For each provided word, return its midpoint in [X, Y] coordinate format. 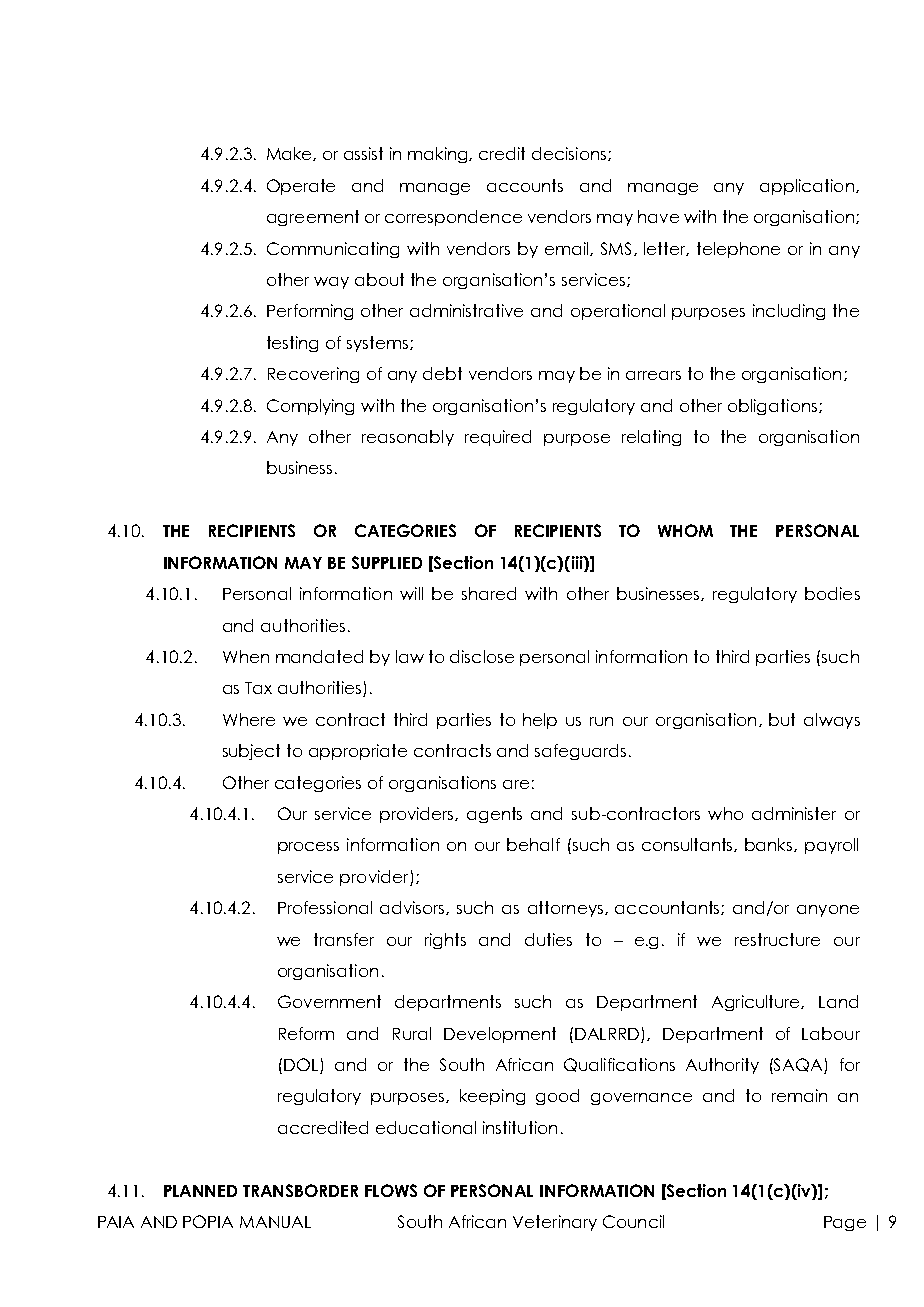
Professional [325, 907]
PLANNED [200, 1191]
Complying [310, 407]
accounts [525, 185]
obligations [774, 407]
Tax [258, 688]
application [807, 187]
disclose [482, 656]
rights [445, 941]
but [782, 719]
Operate [301, 187]
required [498, 438]
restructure [777, 939]
